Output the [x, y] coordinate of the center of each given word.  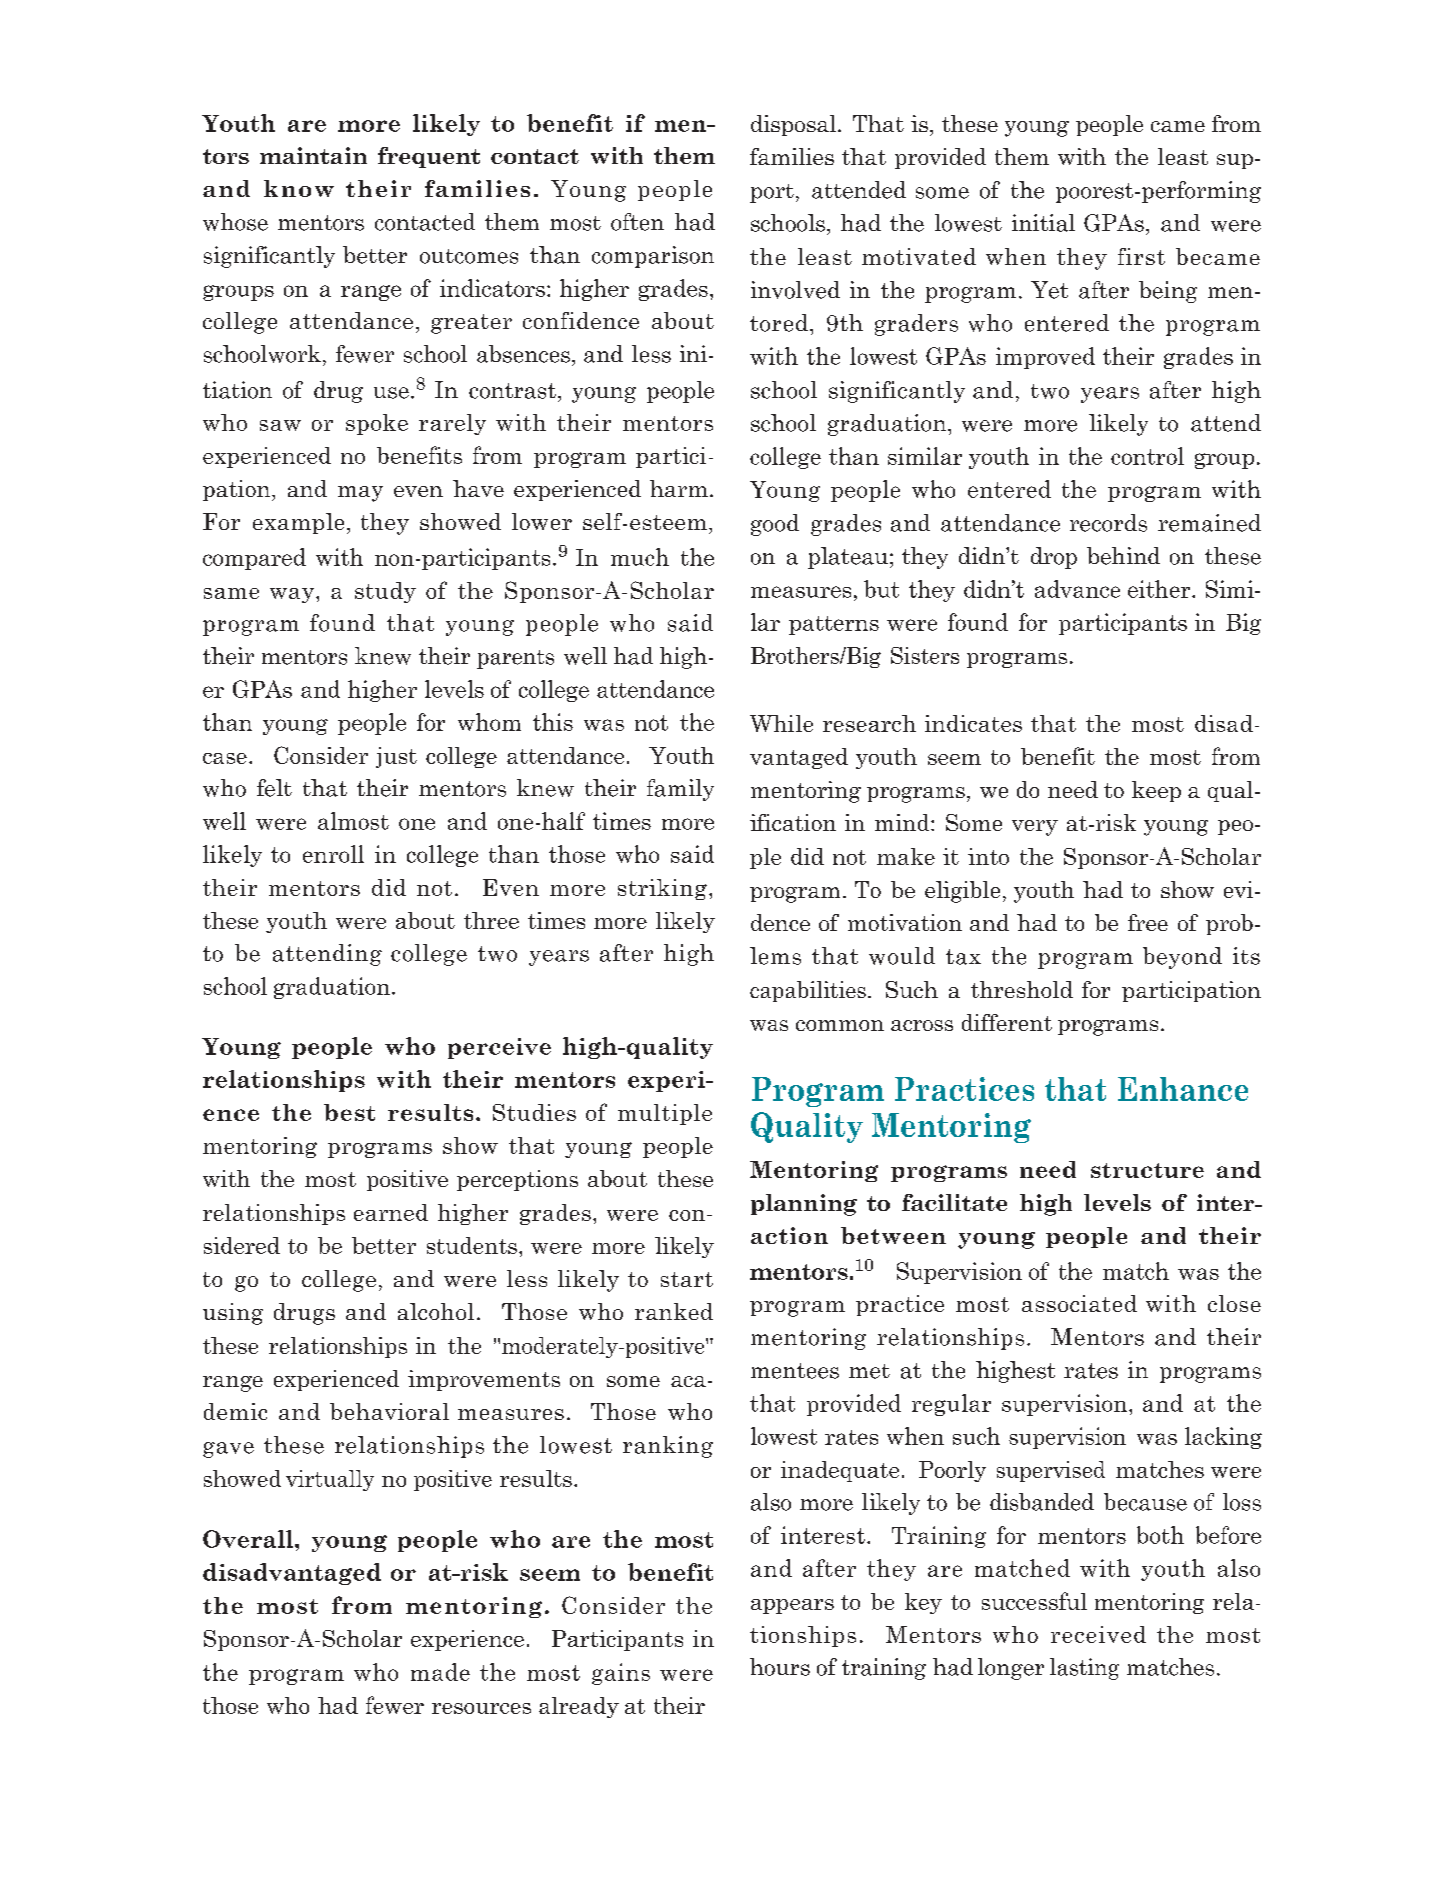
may [360, 494]
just [396, 757]
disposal [793, 125]
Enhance [1183, 1089]
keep [1156, 791]
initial [1043, 223]
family [680, 790]
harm [679, 488]
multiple [665, 1114]
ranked [674, 1311]
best [349, 1112]
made [440, 1672]
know [299, 188]
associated [1079, 1303]
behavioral [389, 1411]
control [1147, 456]
